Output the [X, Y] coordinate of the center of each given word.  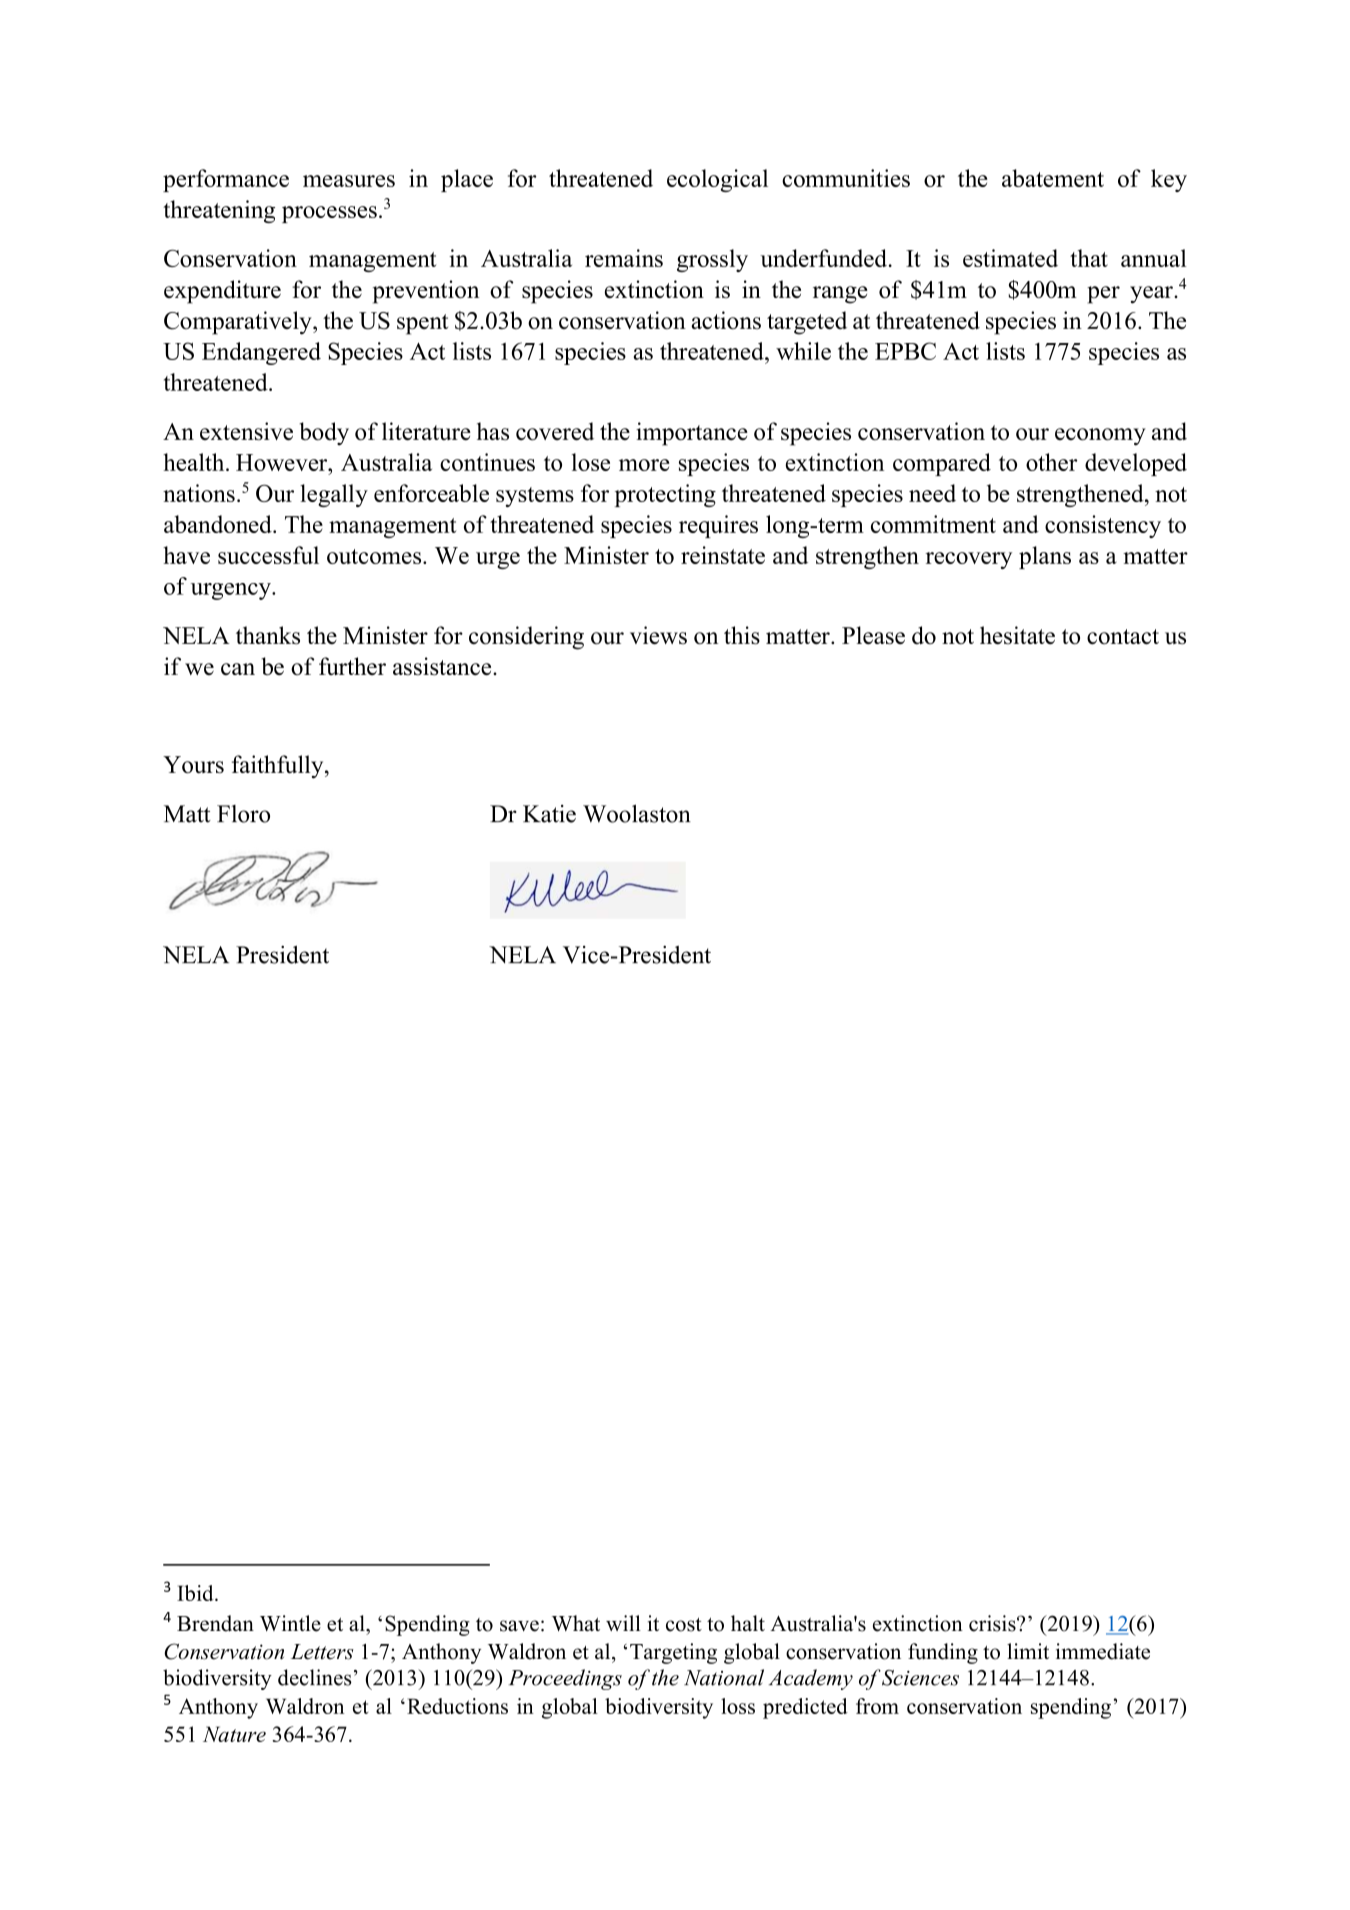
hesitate [1017, 635]
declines [315, 1677]
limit [1028, 1651]
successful [268, 555]
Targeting [673, 1653]
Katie [549, 814]
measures [349, 181]
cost [684, 1625]
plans [1045, 557]
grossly [712, 260]
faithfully [279, 767]
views [658, 635]
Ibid [196, 1593]
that [1089, 258]
